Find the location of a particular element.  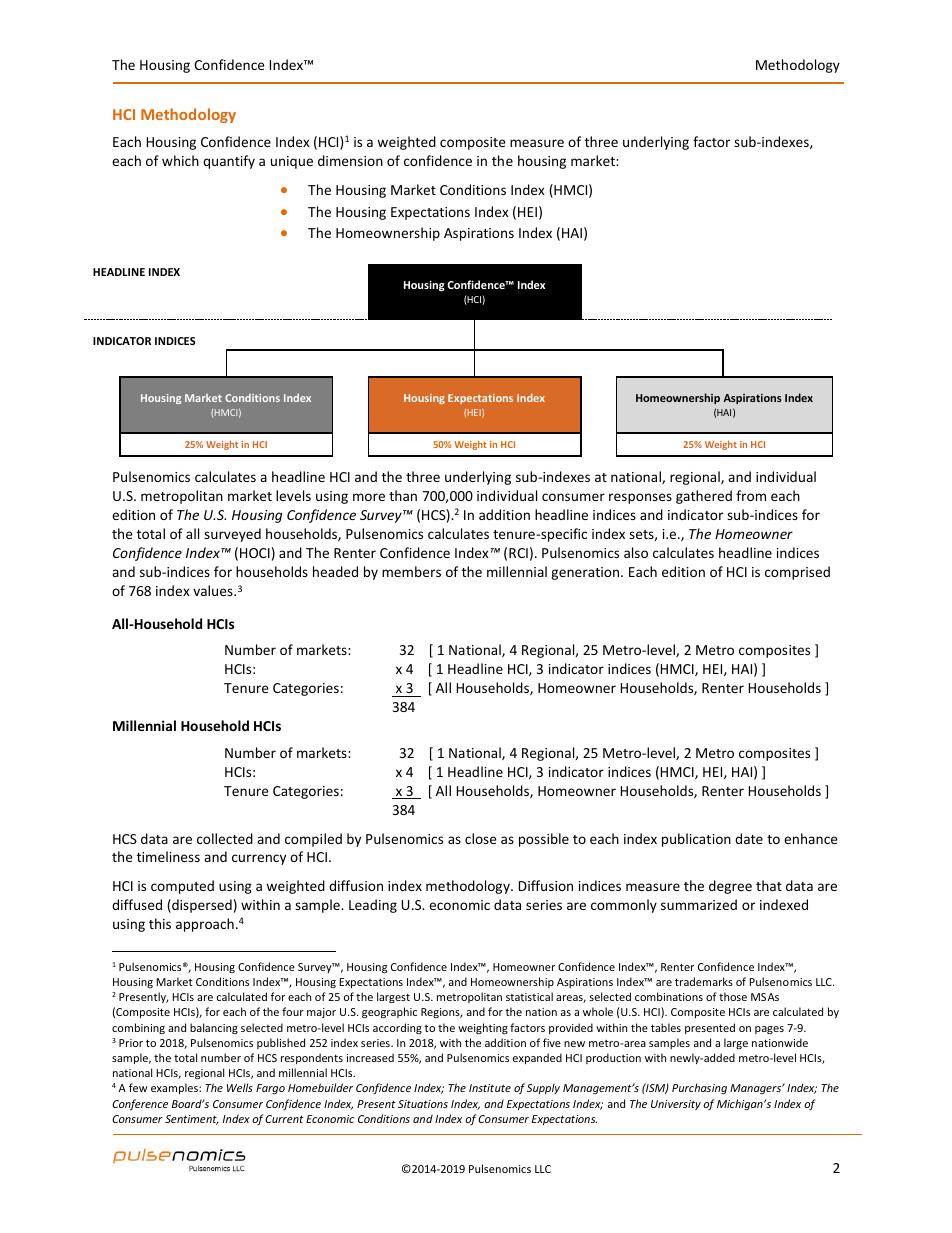

Wells is located at coordinates (240, 1087).
